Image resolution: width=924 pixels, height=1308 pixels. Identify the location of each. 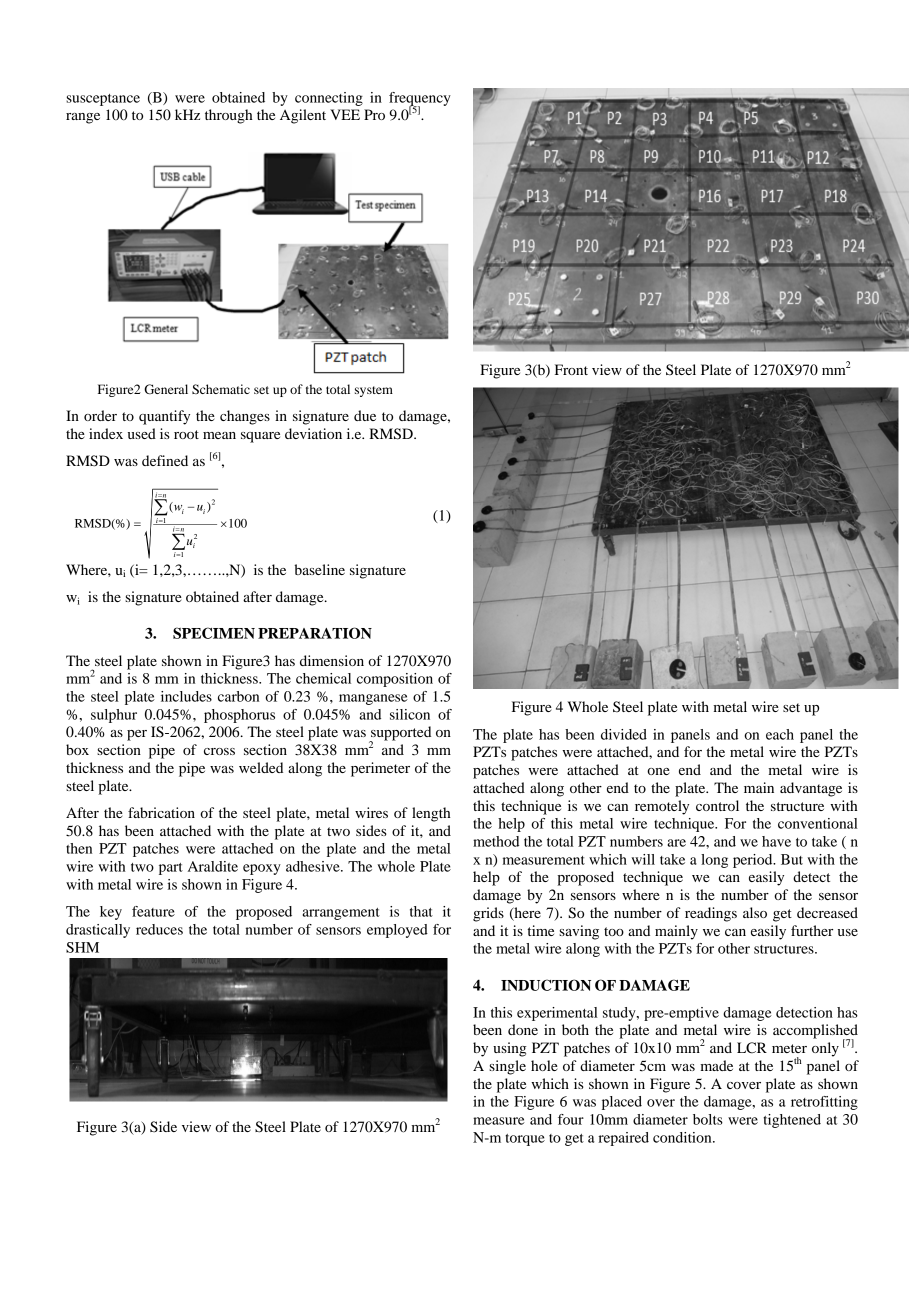
(780, 734).
